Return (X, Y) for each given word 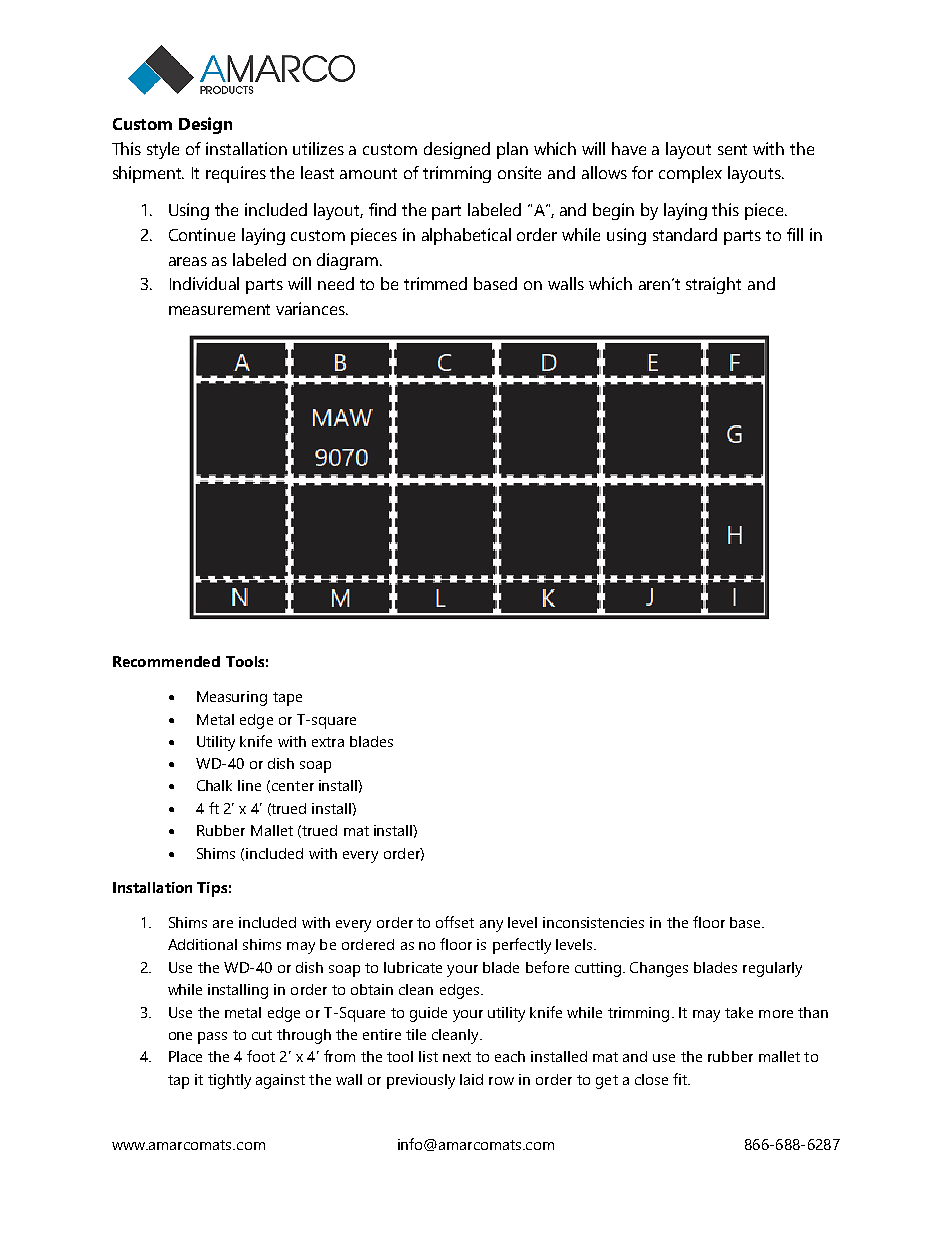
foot (261, 1056)
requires (236, 174)
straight (713, 285)
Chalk (214, 785)
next (457, 1057)
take (739, 1012)
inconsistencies (593, 922)
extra (328, 742)
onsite (519, 172)
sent (732, 149)
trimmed (435, 283)
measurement (219, 309)
